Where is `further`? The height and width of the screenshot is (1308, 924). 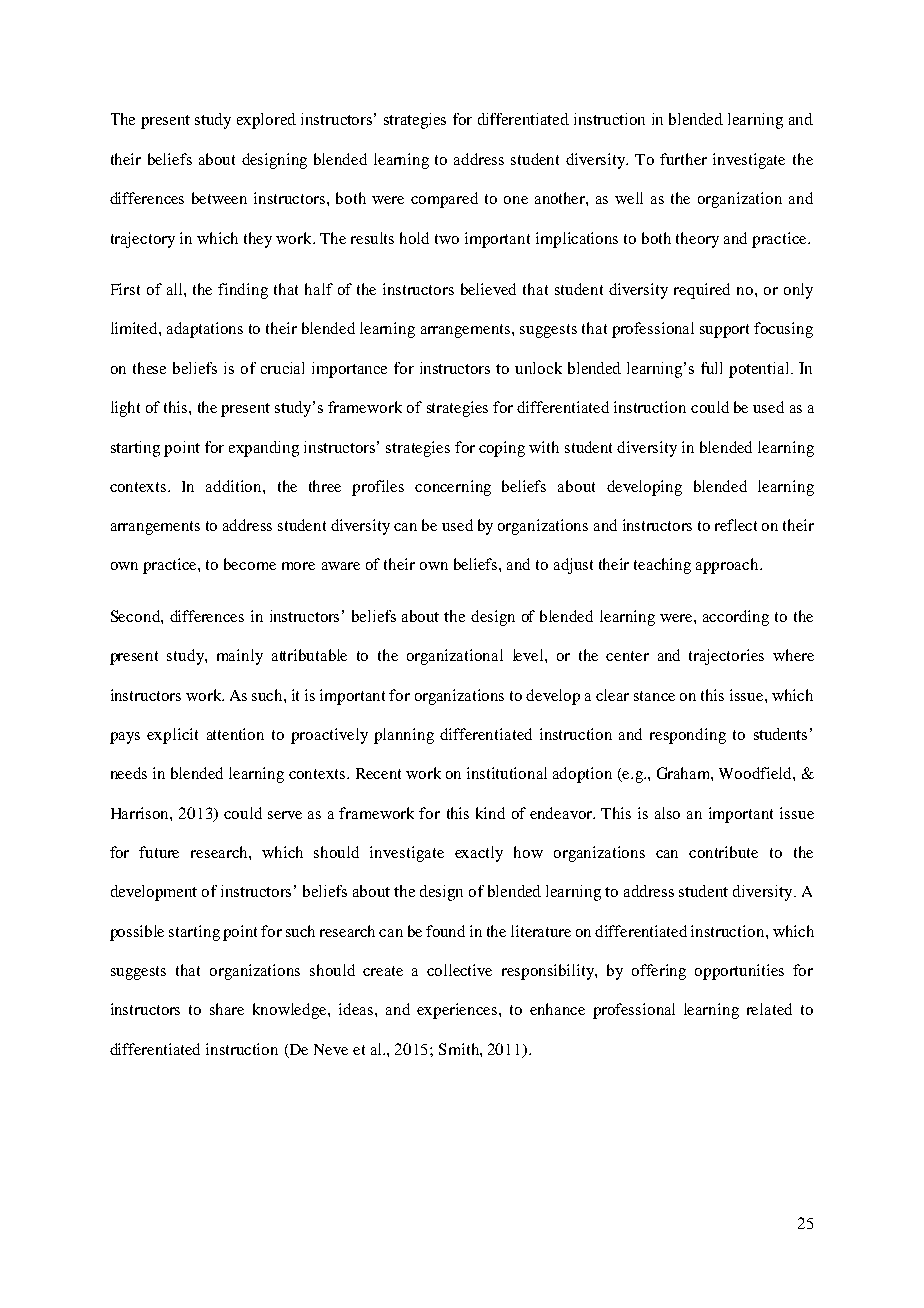
further is located at coordinates (683, 159).
